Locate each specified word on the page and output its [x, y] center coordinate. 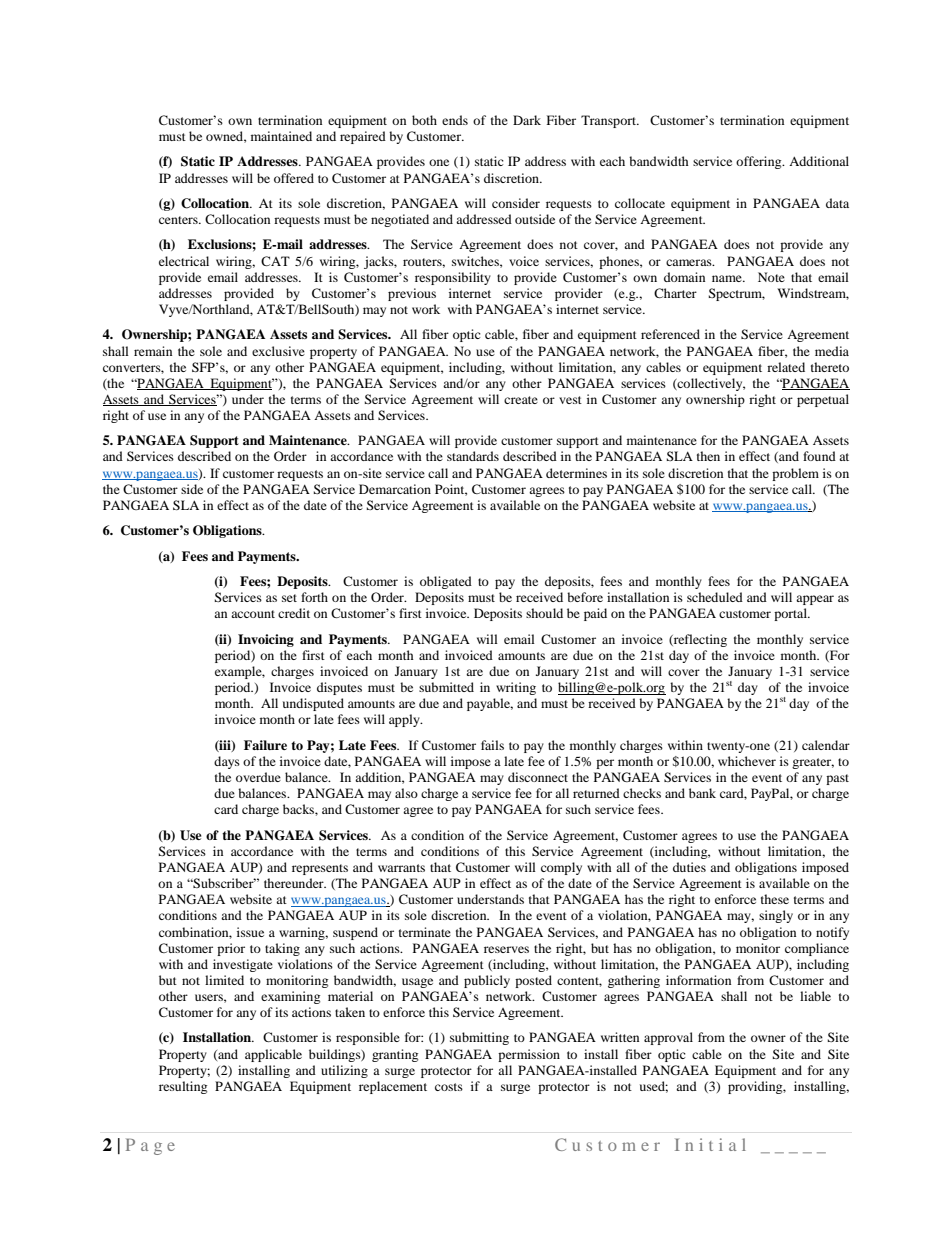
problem [795, 474]
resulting [183, 1087]
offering [760, 162]
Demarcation [395, 489]
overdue [258, 777]
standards [473, 456]
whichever [747, 761]
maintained [281, 136]
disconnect [538, 777]
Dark [527, 120]
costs [449, 1087]
